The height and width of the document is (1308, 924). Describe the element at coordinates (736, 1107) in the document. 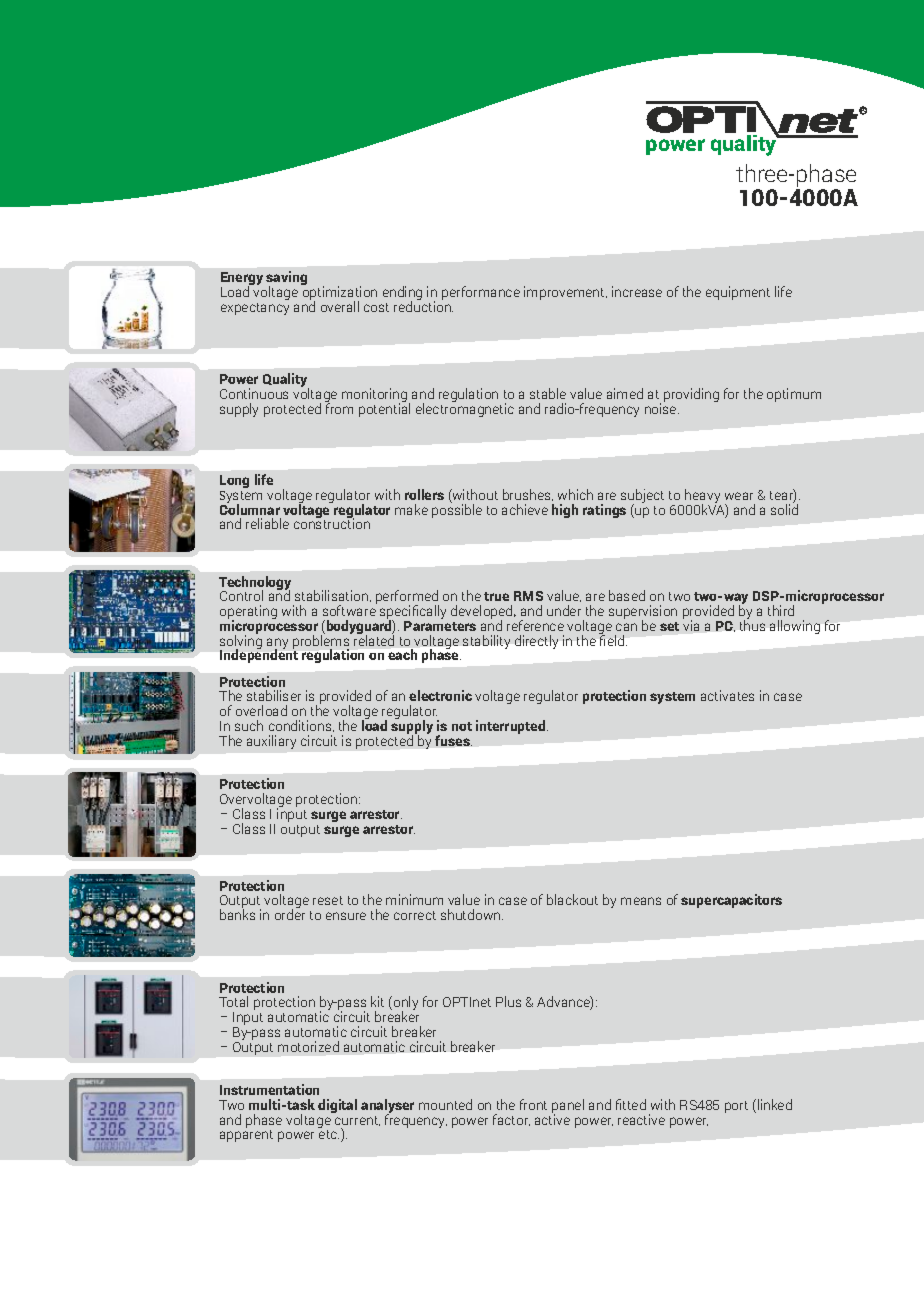

I see `port` at that location.
